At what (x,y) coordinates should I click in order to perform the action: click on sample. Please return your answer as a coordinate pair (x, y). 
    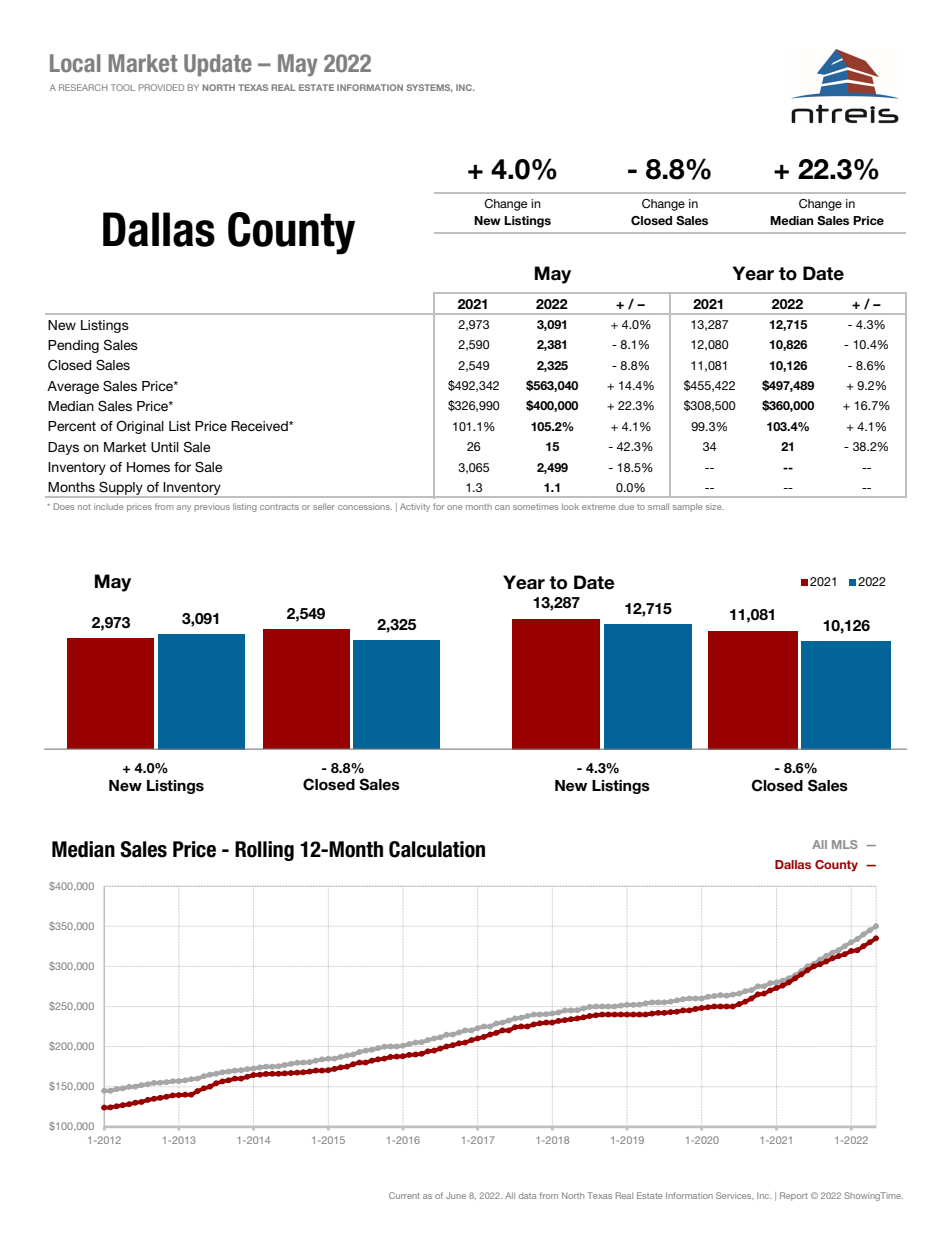
    Looking at the image, I should click on (687, 507).
